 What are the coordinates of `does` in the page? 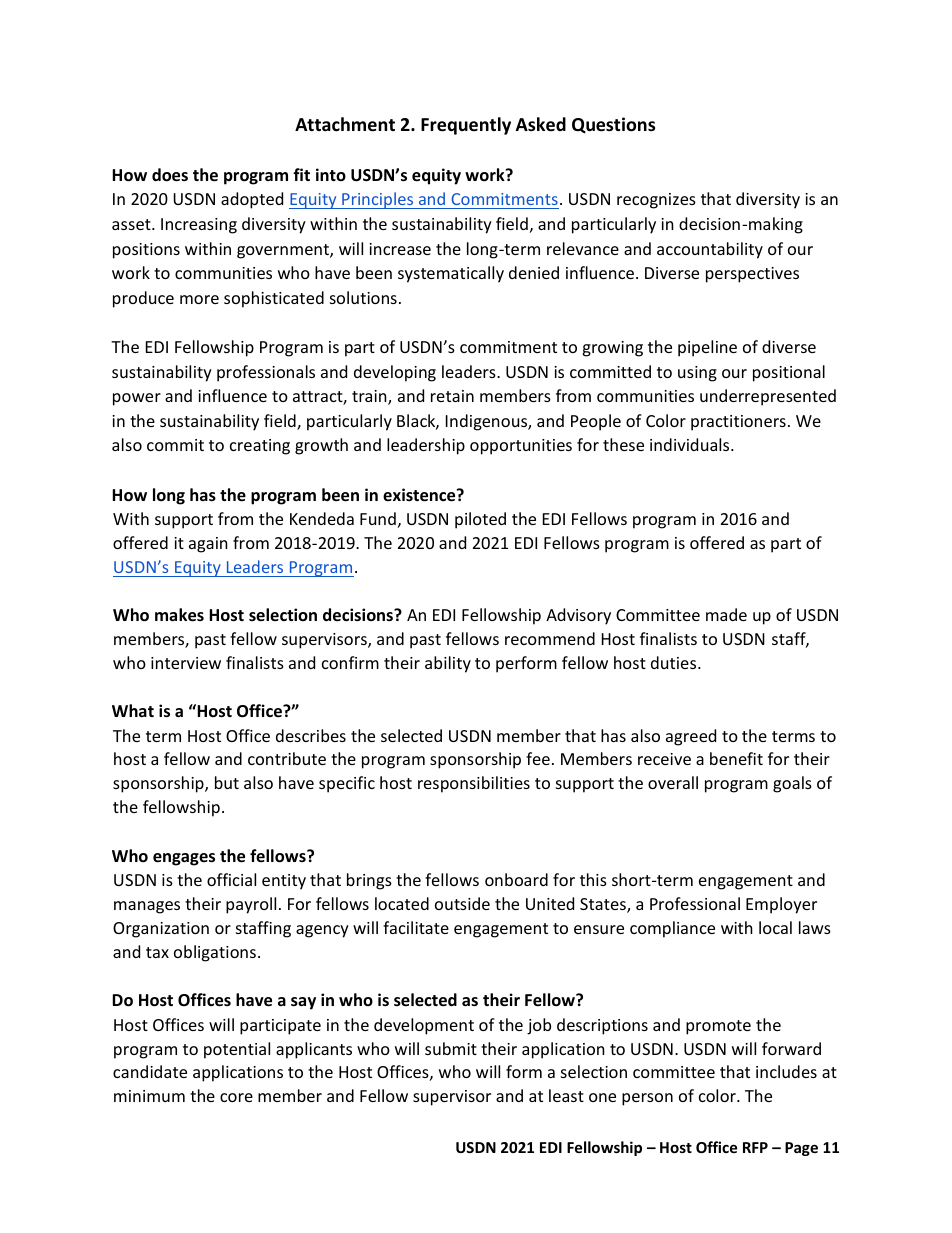 It's located at (170, 175).
